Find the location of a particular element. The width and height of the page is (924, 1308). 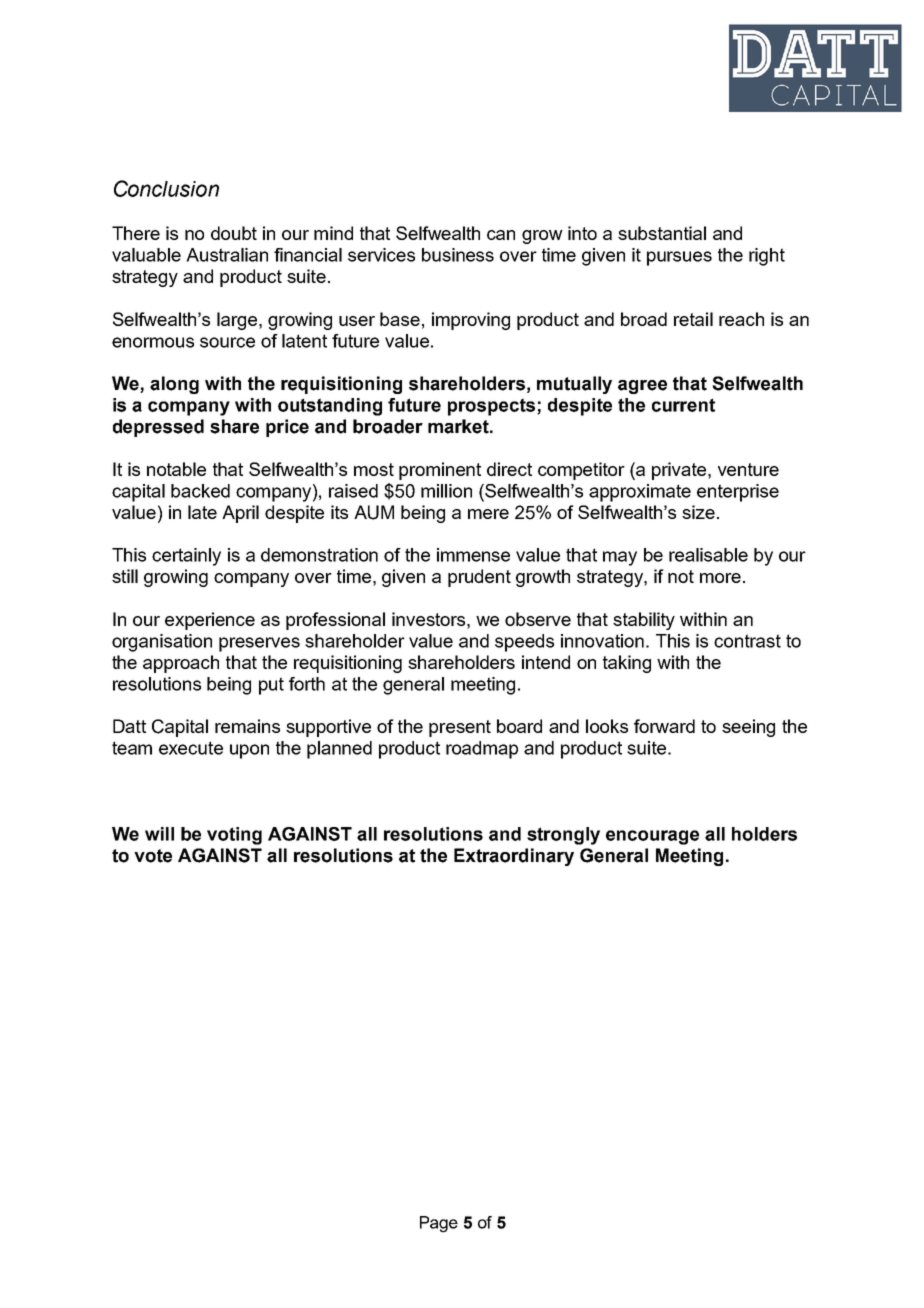

prominent is located at coordinates (440, 471).
